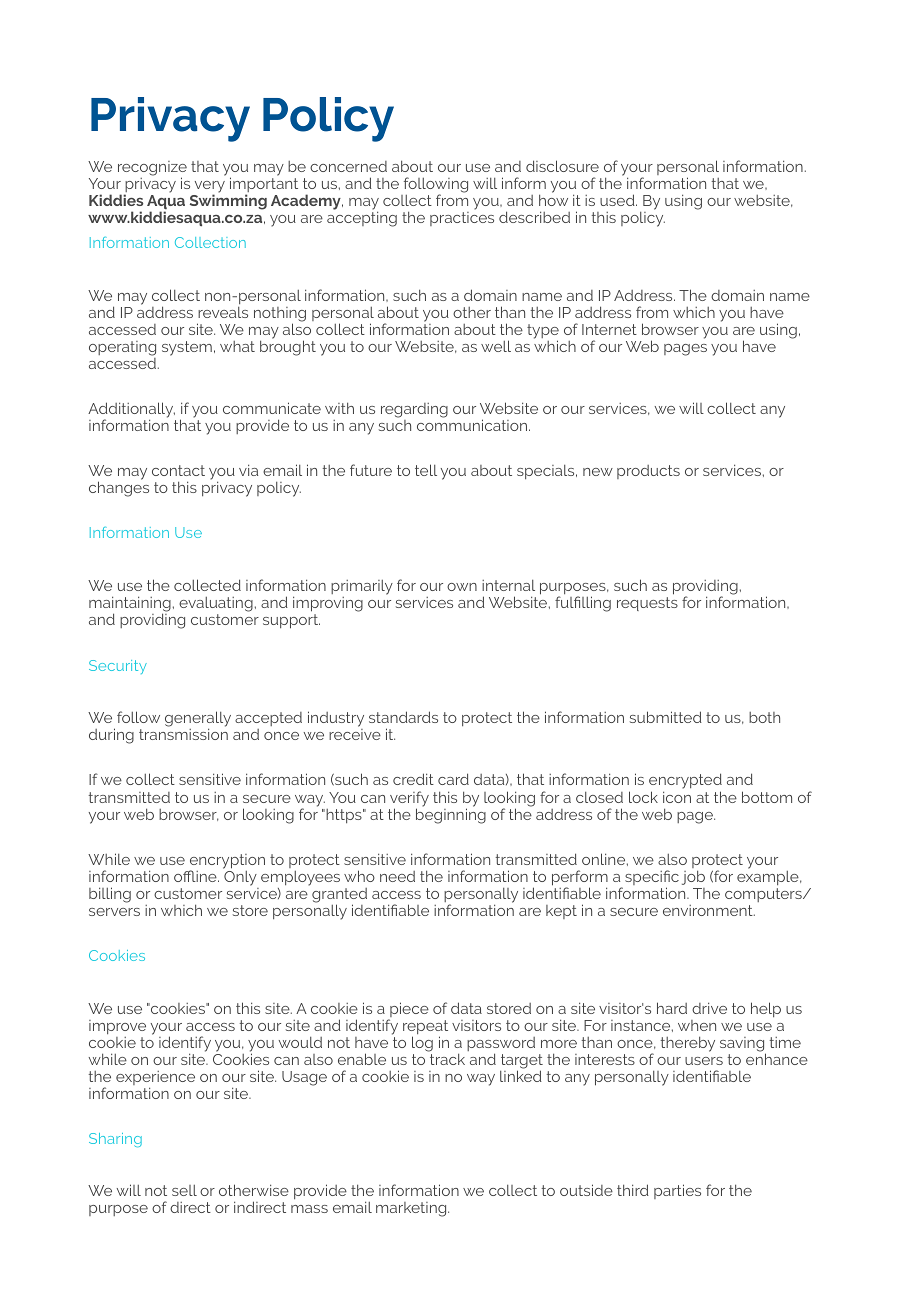 This page has height=1308, width=924. Describe the element at coordinates (184, 1190) in the page. I see `sell` at that location.
